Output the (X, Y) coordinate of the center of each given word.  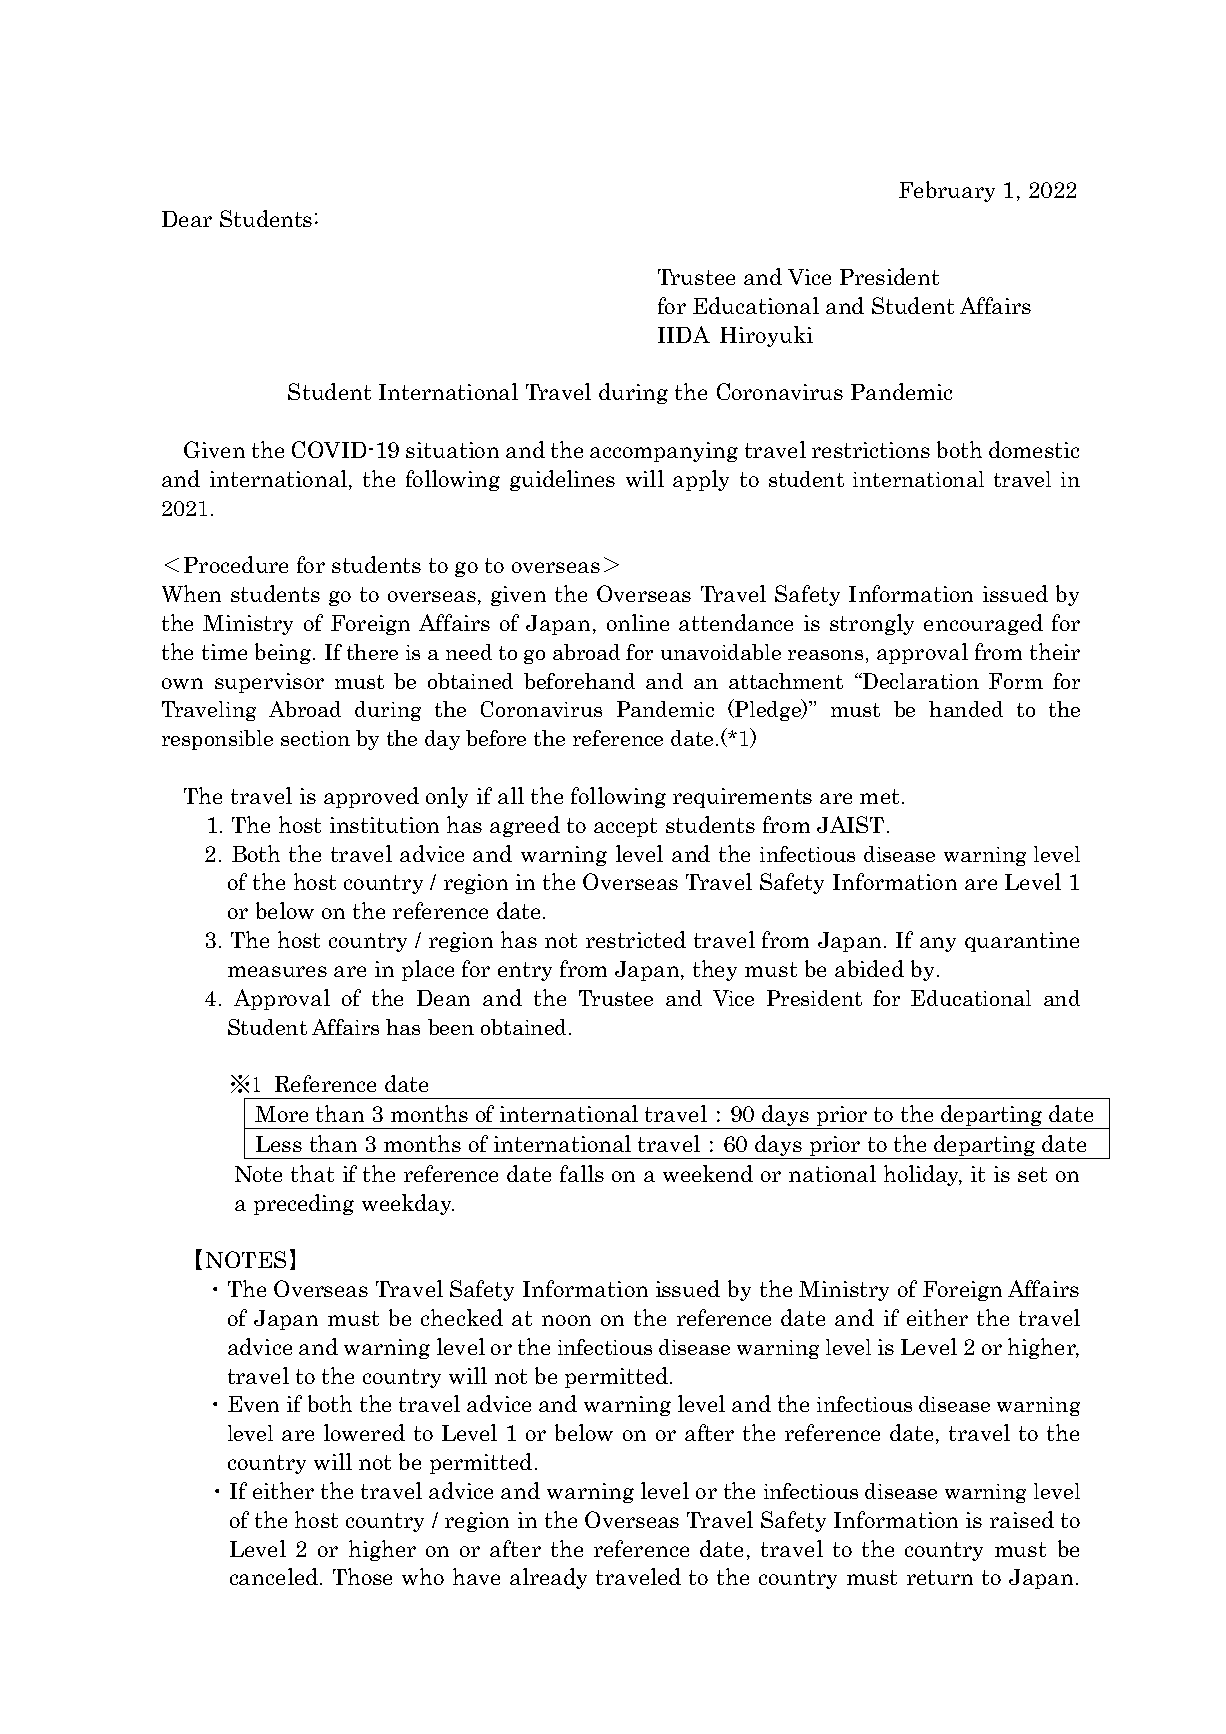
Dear (187, 219)
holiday (923, 1175)
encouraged (983, 624)
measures (277, 971)
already (548, 1578)
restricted (636, 939)
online (638, 622)
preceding (304, 1204)
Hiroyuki (766, 336)
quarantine (1022, 942)
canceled (274, 1576)
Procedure (236, 564)
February (947, 191)
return (940, 1577)
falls (582, 1173)
